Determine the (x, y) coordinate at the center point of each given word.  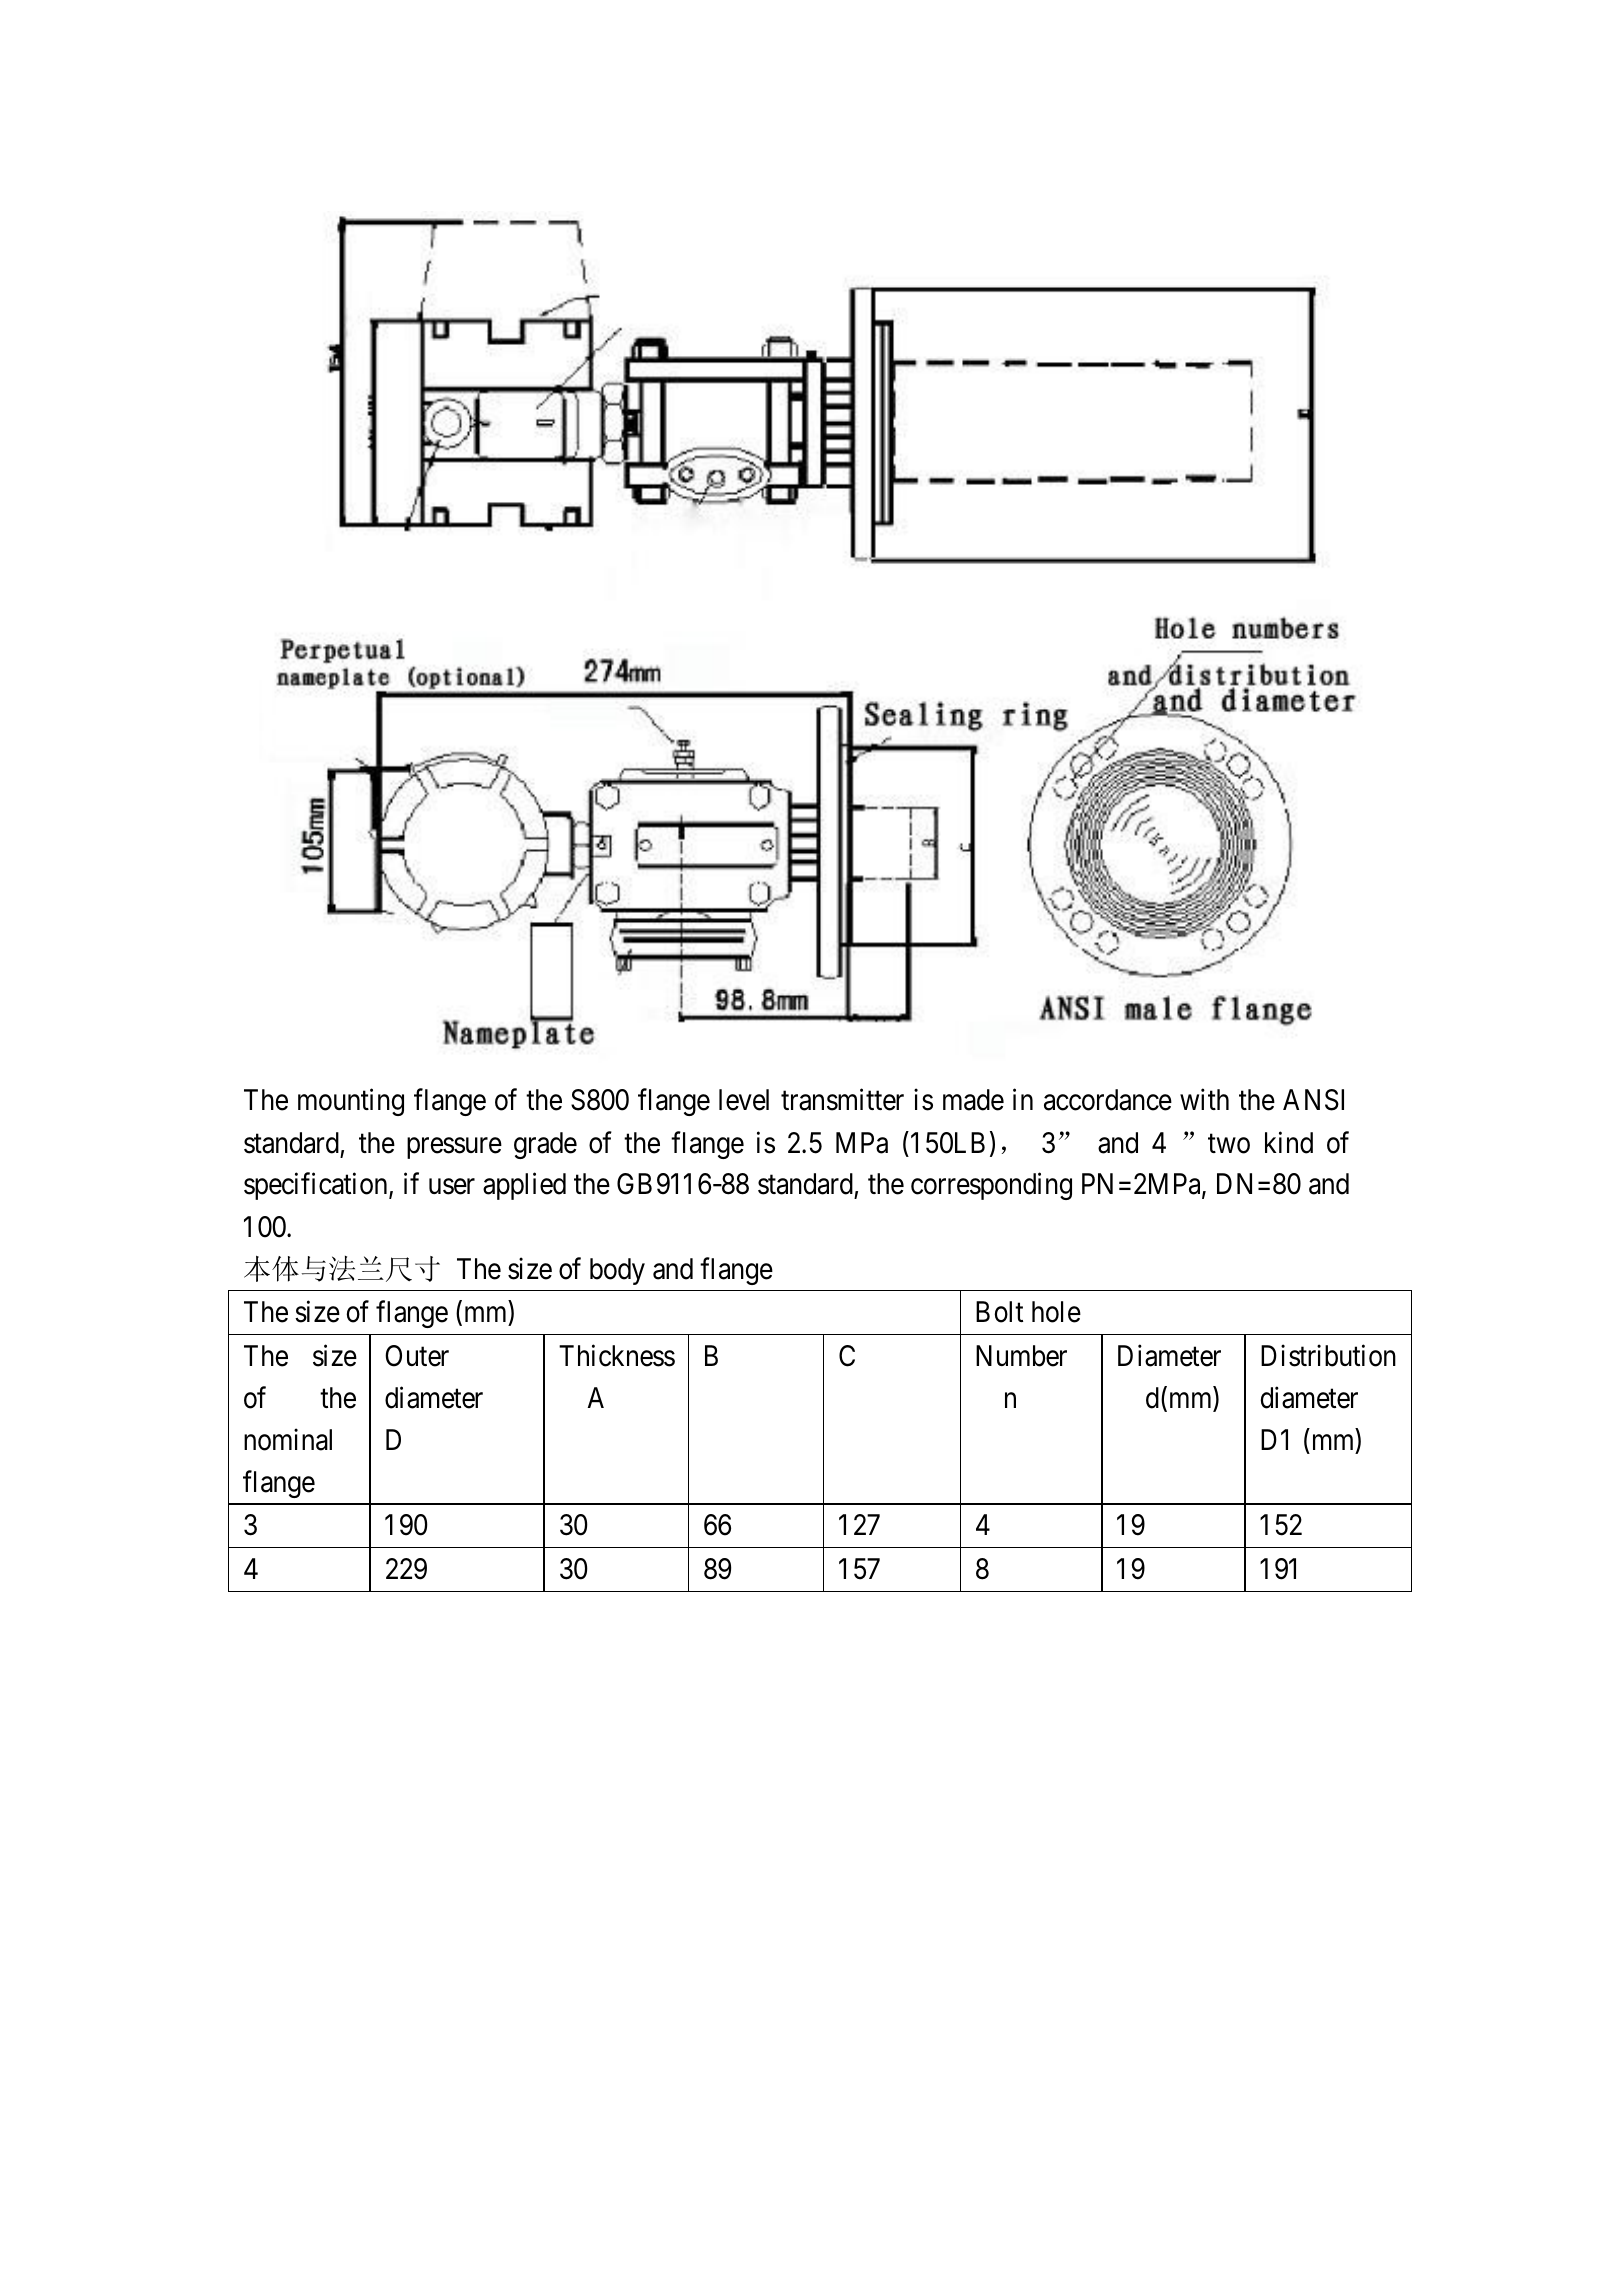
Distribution (1328, 1355)
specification (317, 1186)
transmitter (842, 1100)
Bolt (999, 1312)
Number (1021, 1356)
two (1229, 1144)
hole (1056, 1312)
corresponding (991, 1186)
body (617, 1271)
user (452, 1187)
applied (524, 1186)
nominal (288, 1439)
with (1204, 1099)
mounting (351, 1102)
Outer (417, 1356)
